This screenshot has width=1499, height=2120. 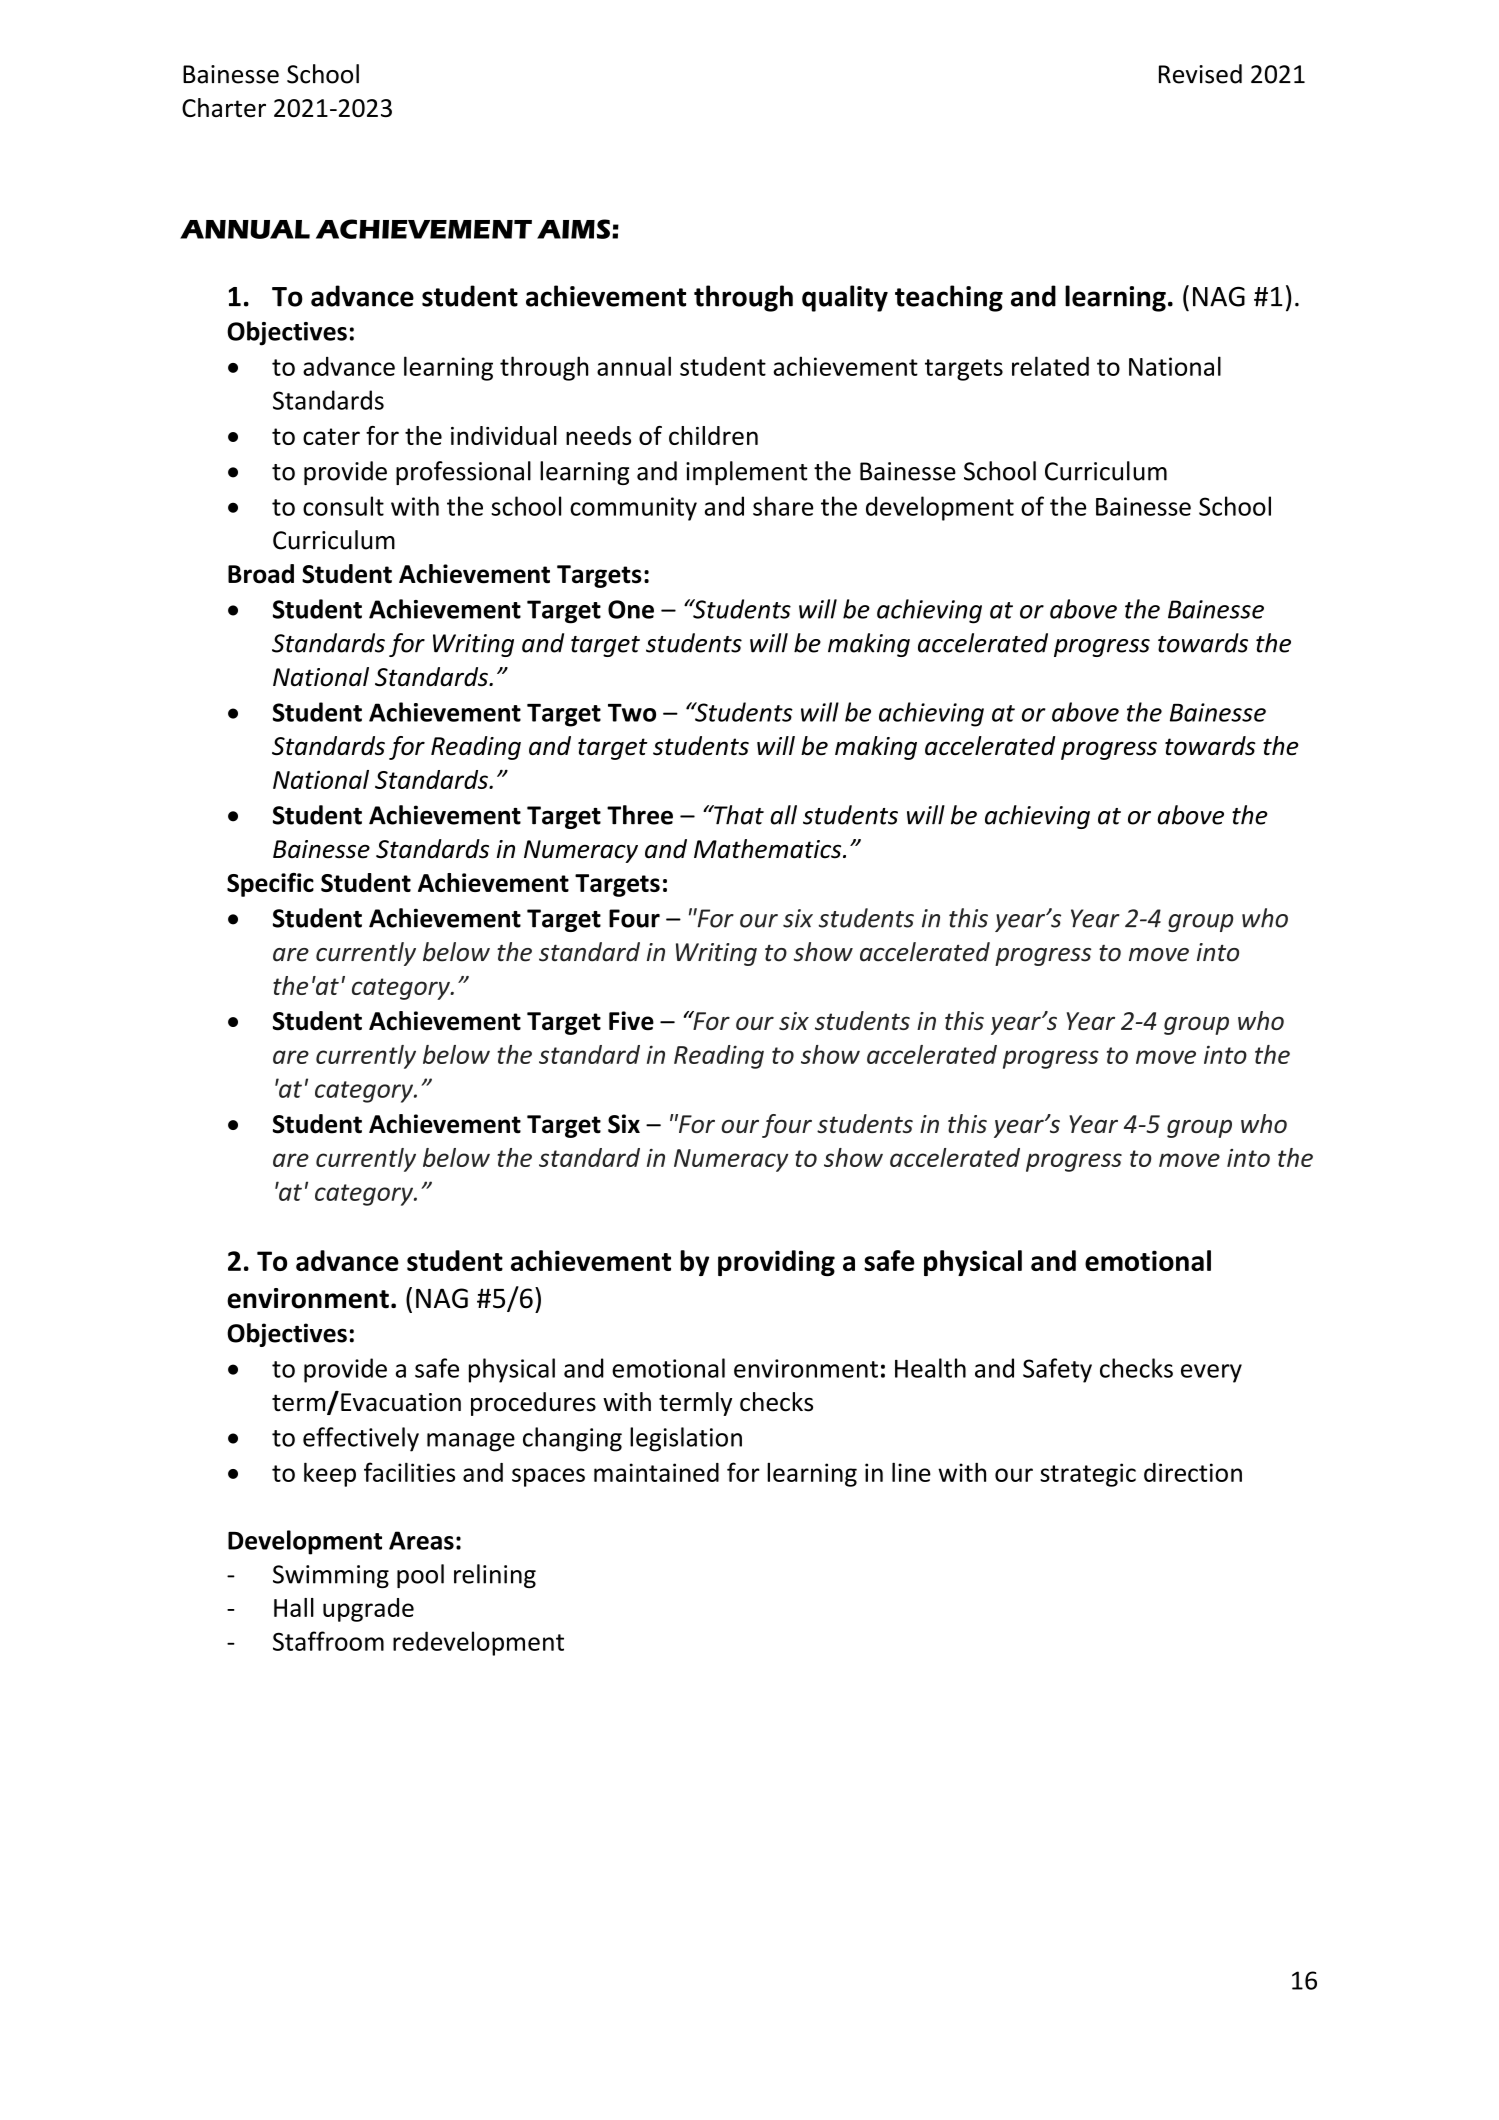 I want to click on Revised, so click(x=1200, y=74).
